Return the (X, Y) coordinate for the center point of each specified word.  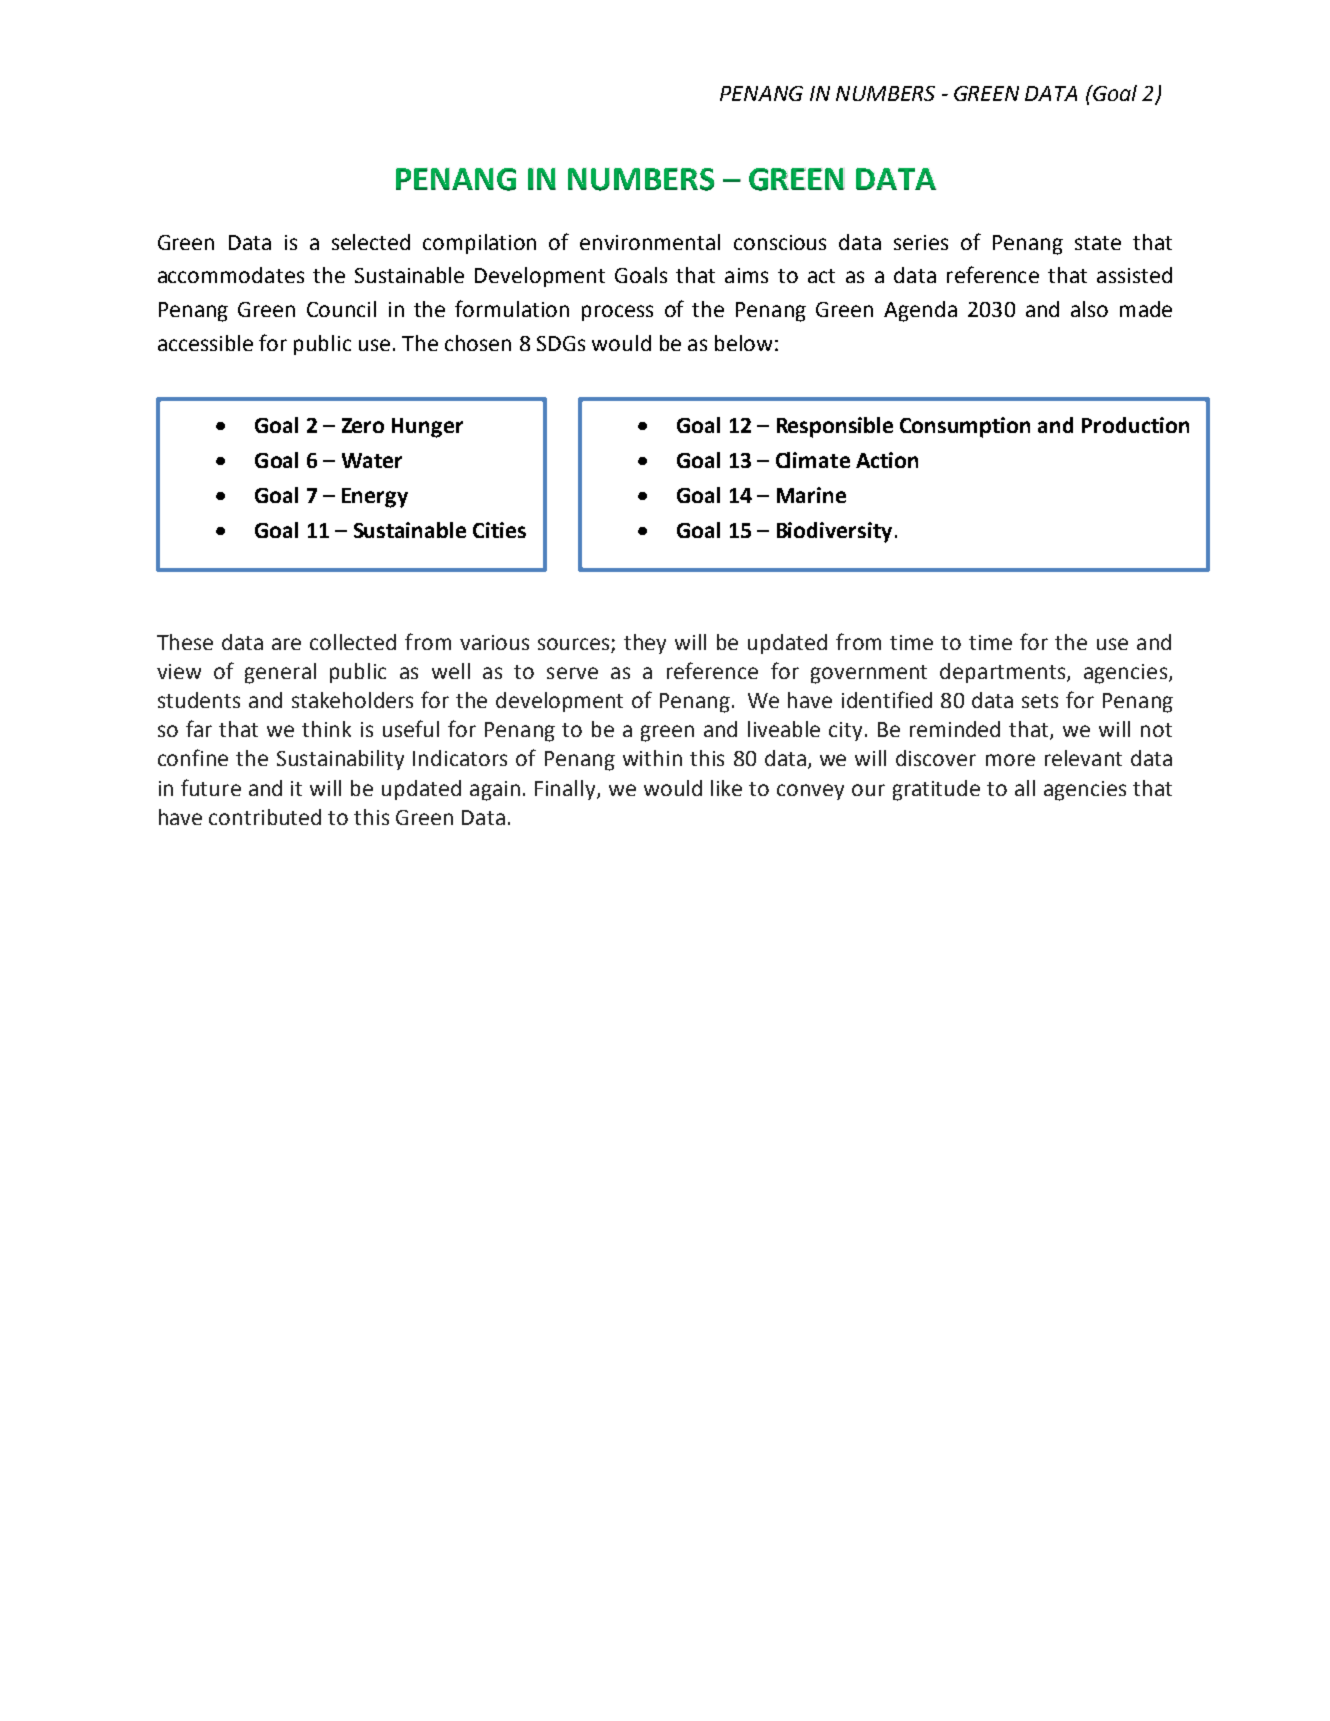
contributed (265, 817)
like (726, 788)
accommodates (231, 275)
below (743, 343)
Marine (811, 495)
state (1098, 243)
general (280, 673)
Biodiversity (834, 532)
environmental (650, 242)
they (645, 644)
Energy (375, 498)
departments (1004, 673)
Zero (363, 425)
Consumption (965, 427)
